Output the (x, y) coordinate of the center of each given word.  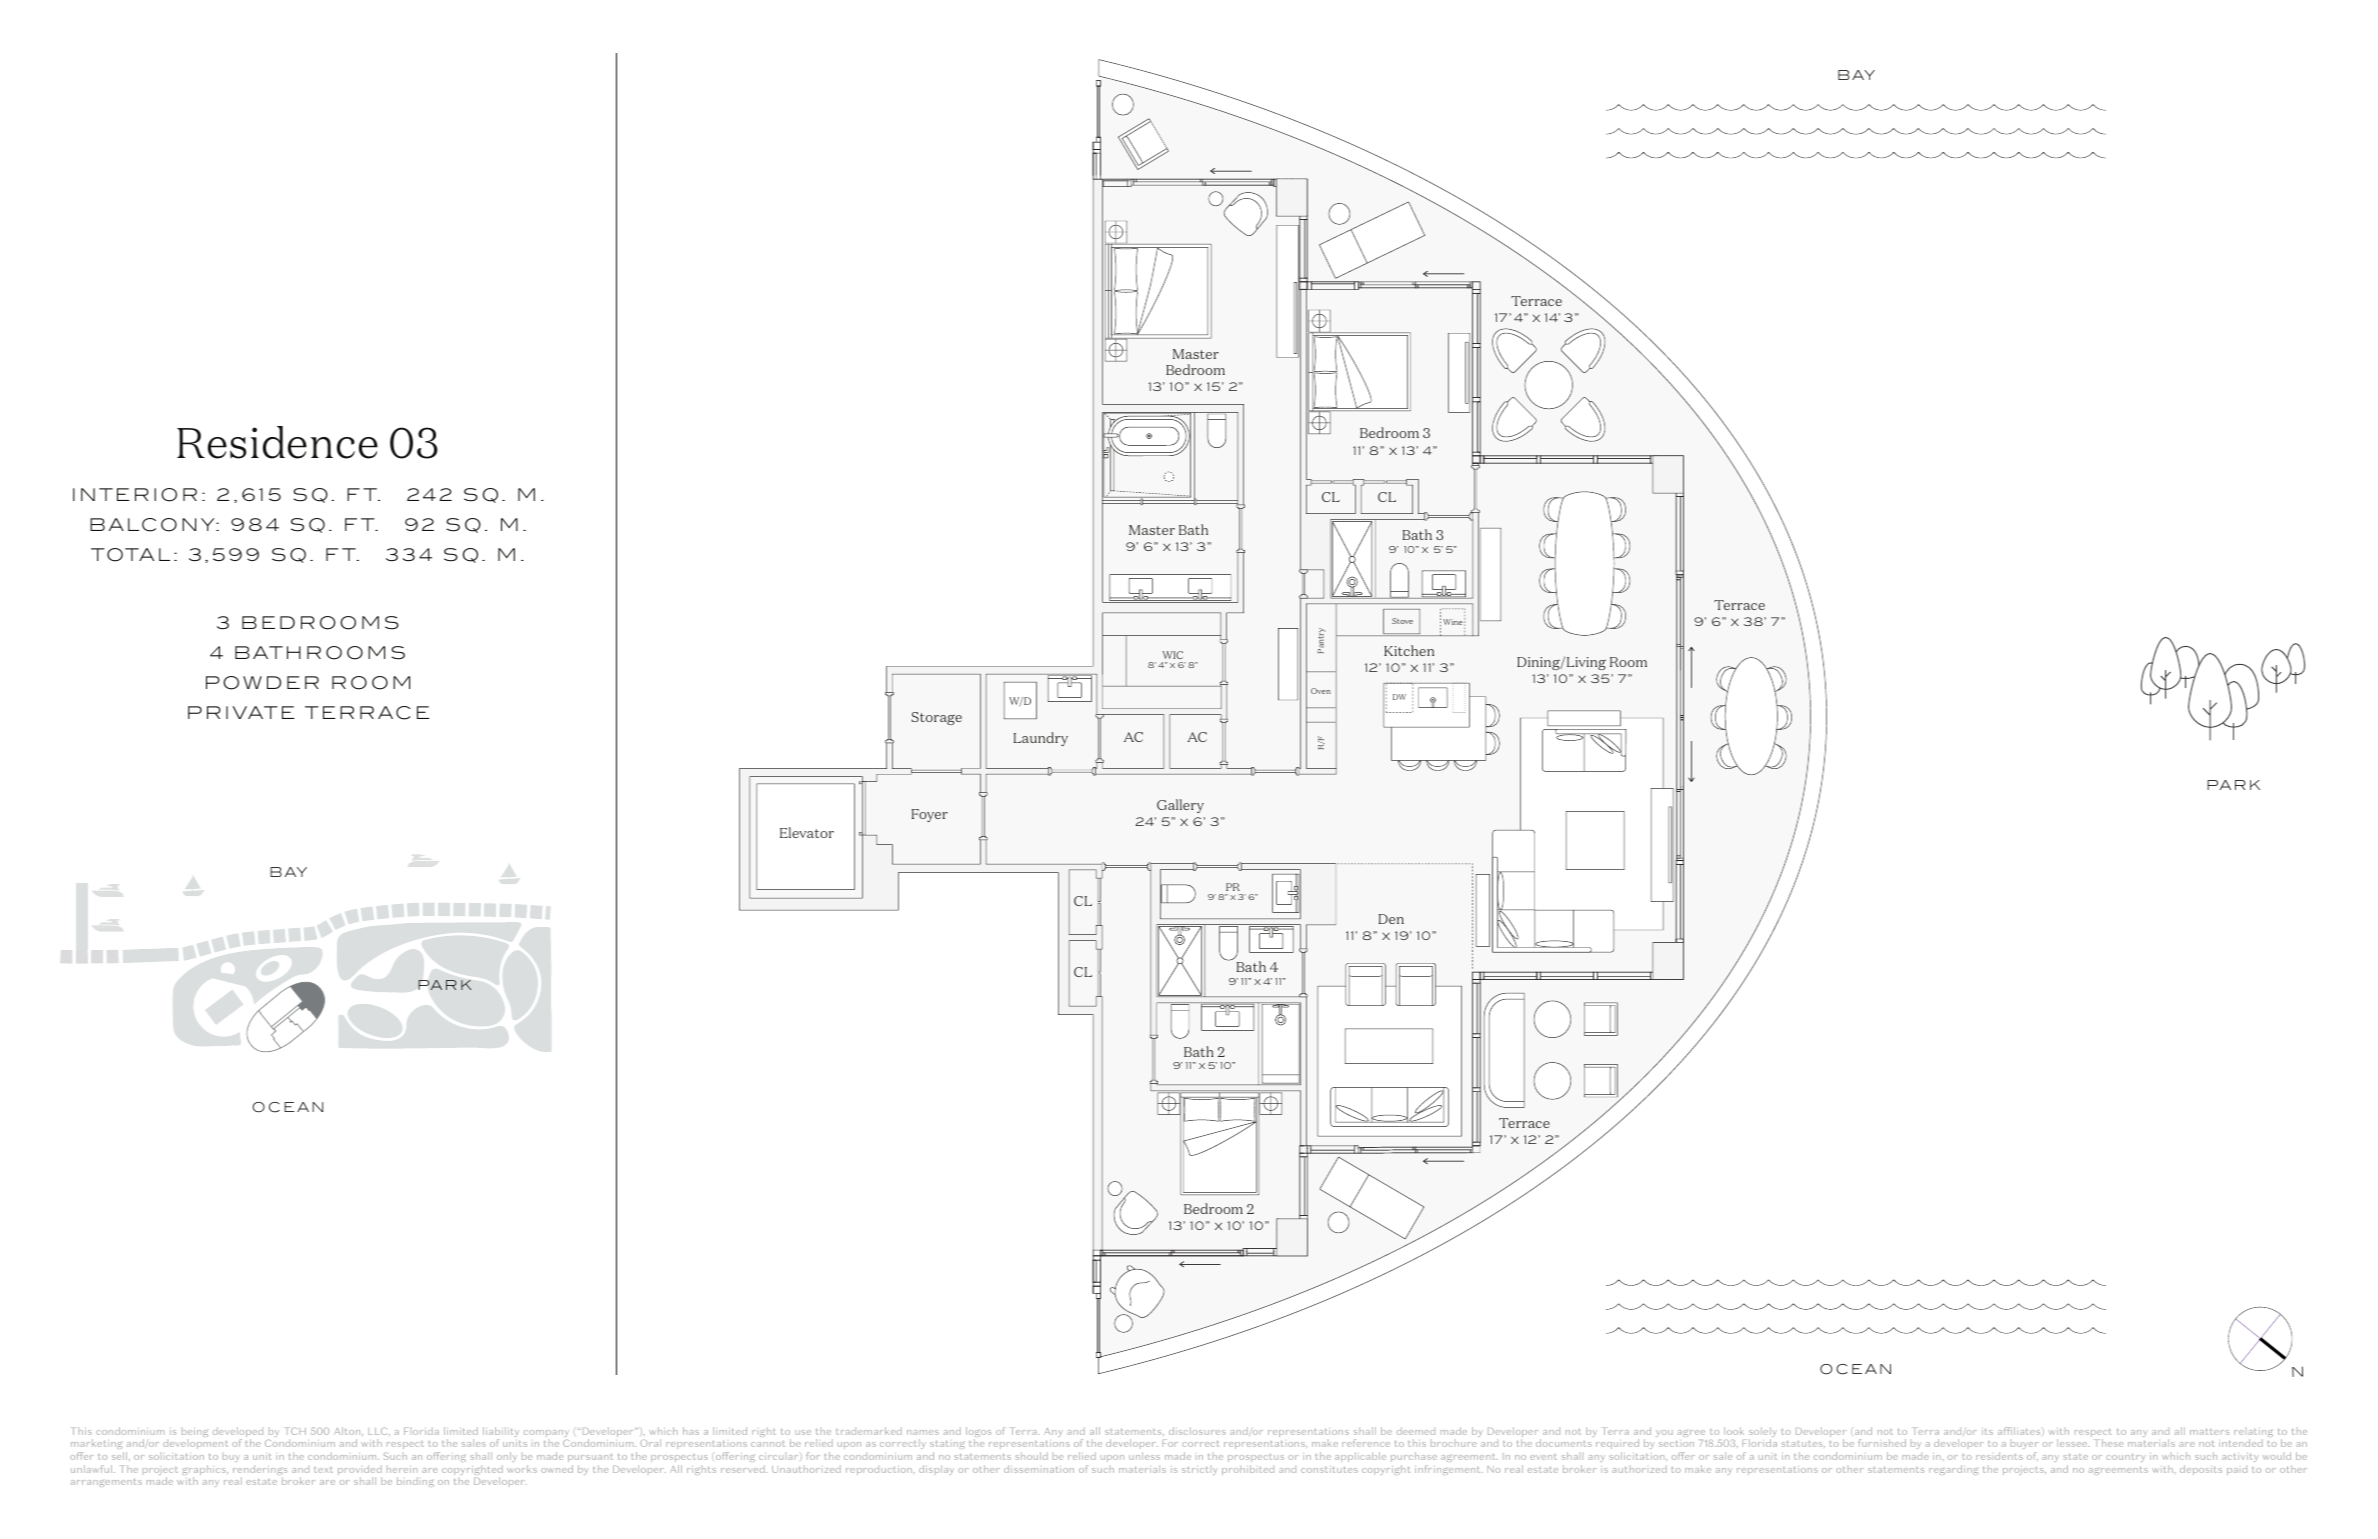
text (323, 1470)
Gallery (1180, 806)
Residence (277, 442)
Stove (1402, 621)
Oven (1321, 691)
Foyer (930, 815)
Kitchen (1409, 650)
